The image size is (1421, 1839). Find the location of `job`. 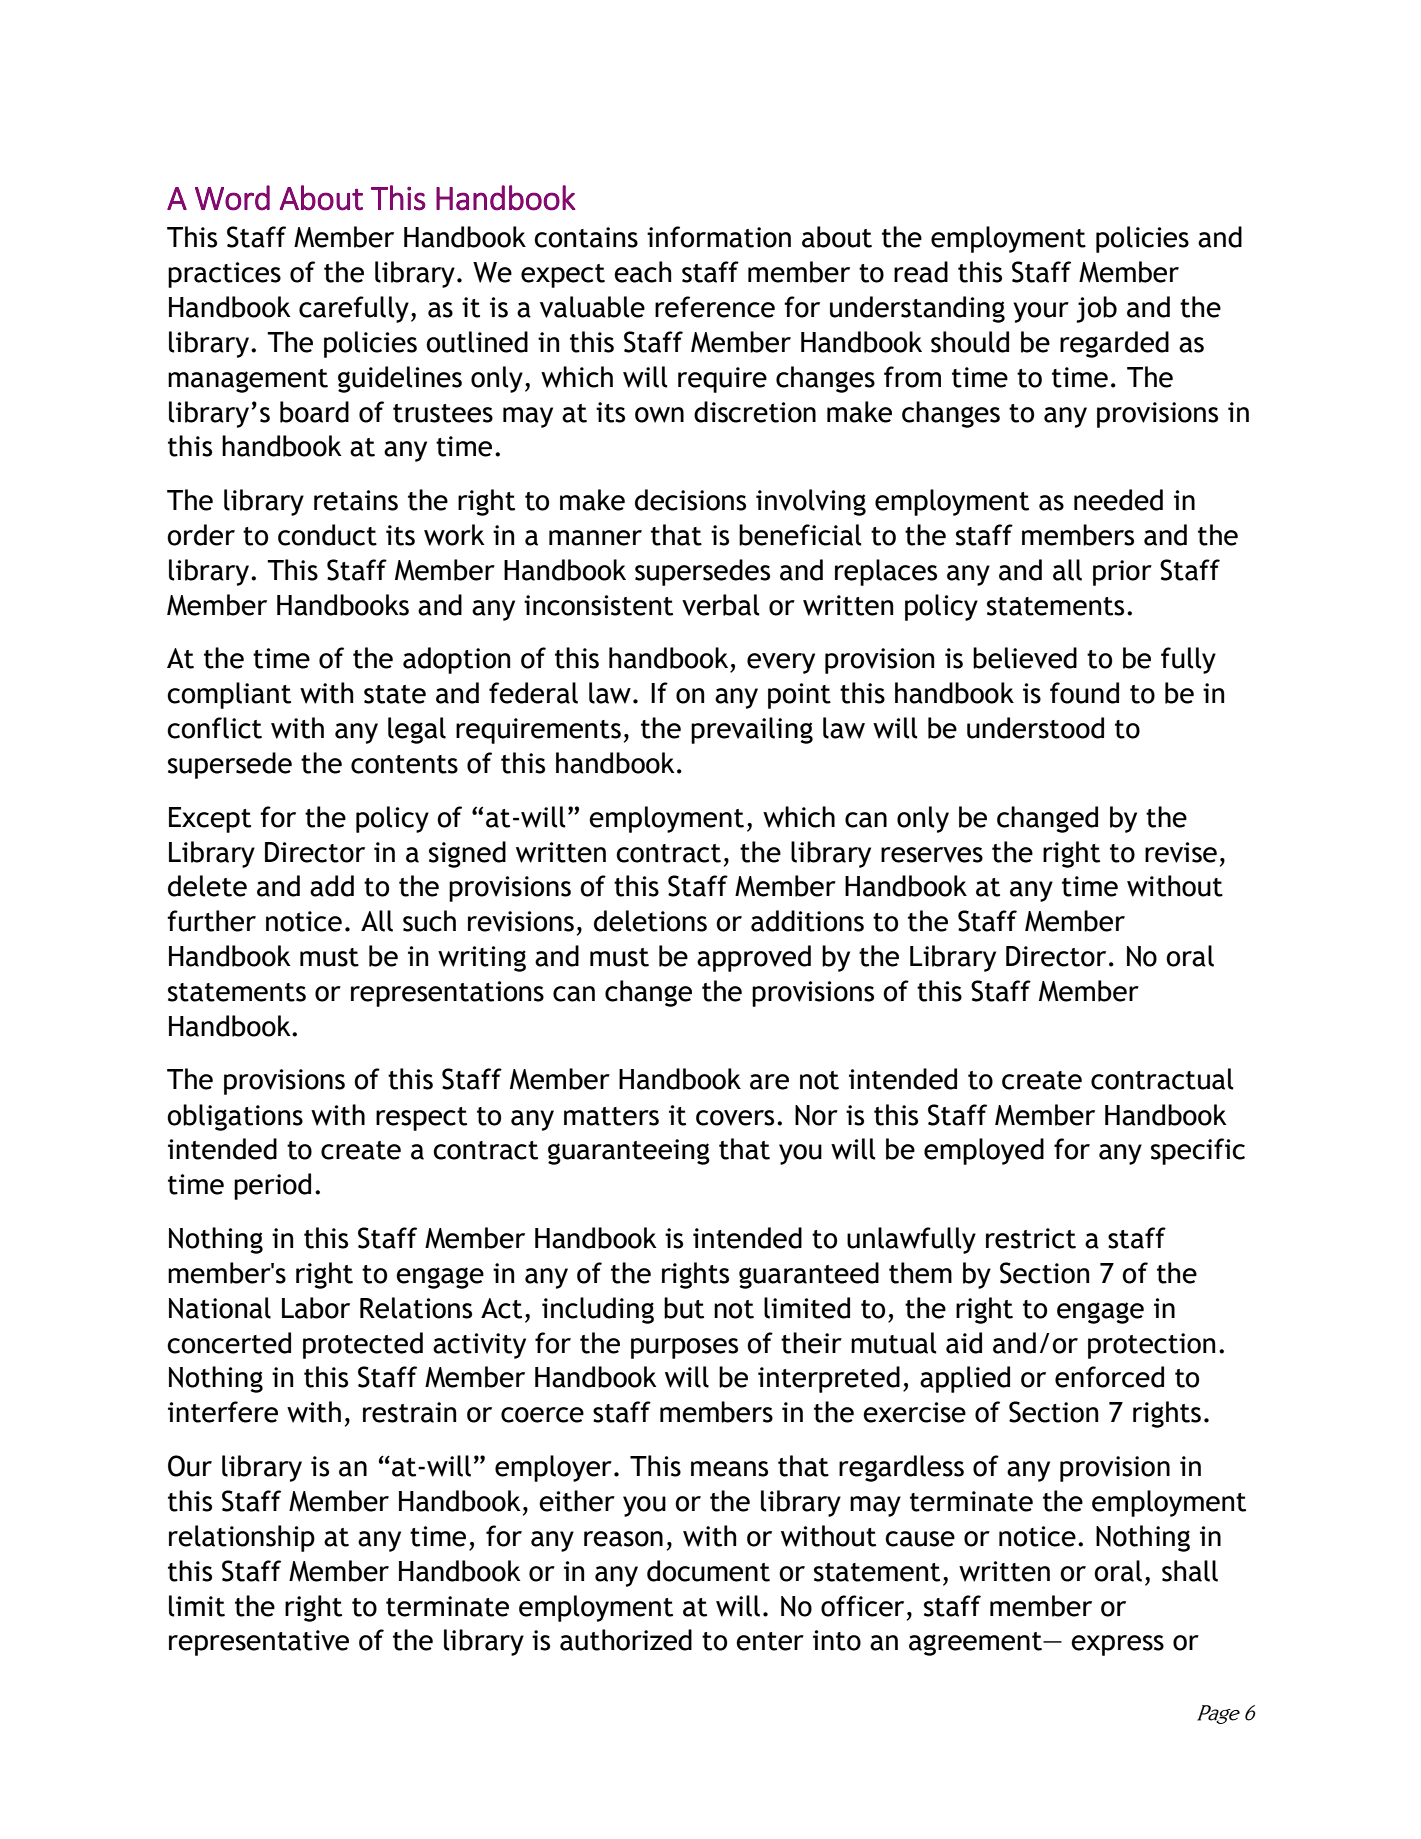

job is located at coordinates (1096, 309).
